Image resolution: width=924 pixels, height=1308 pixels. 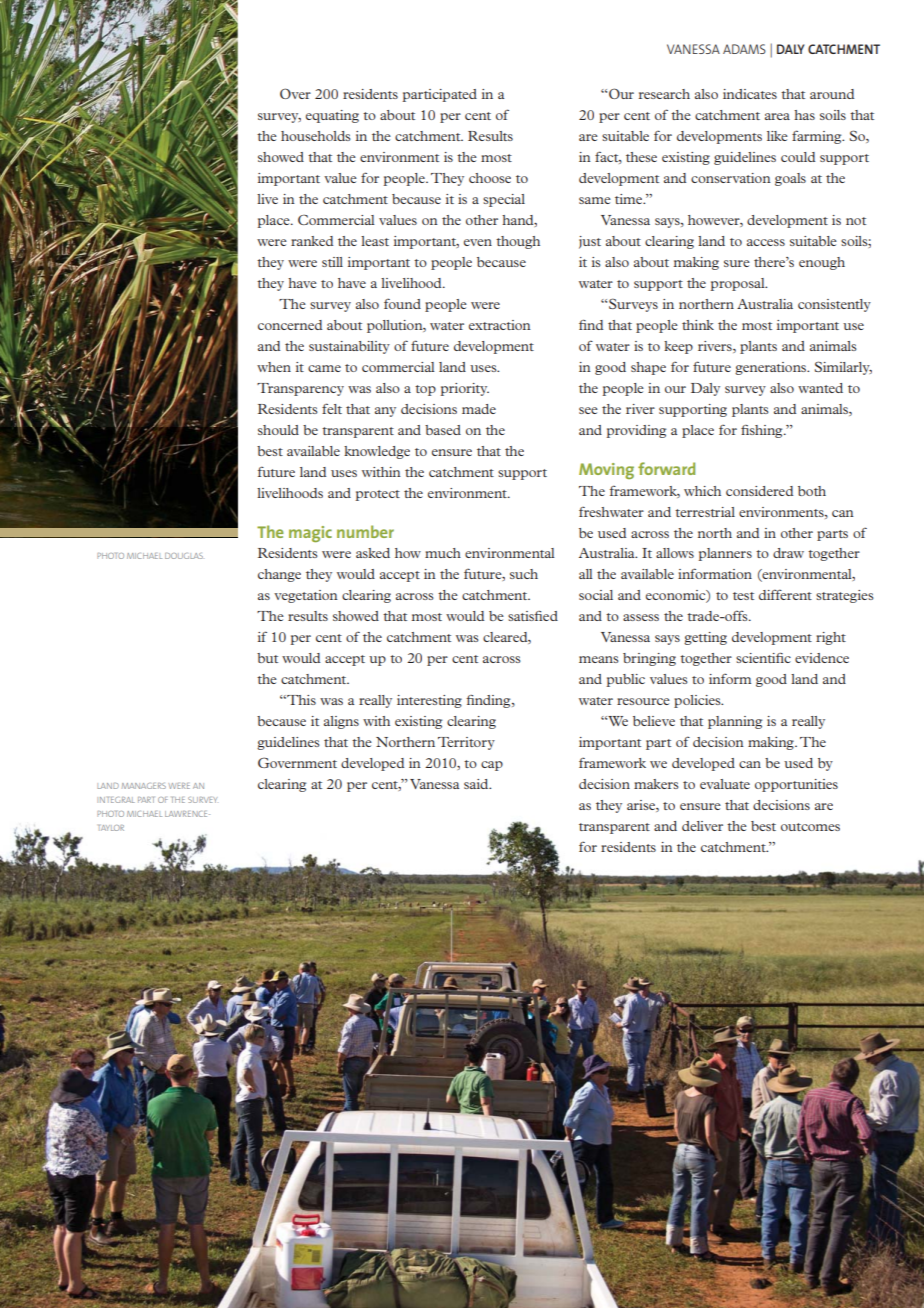 What do you see at coordinates (477, 784) in the document?
I see `said` at bounding box center [477, 784].
